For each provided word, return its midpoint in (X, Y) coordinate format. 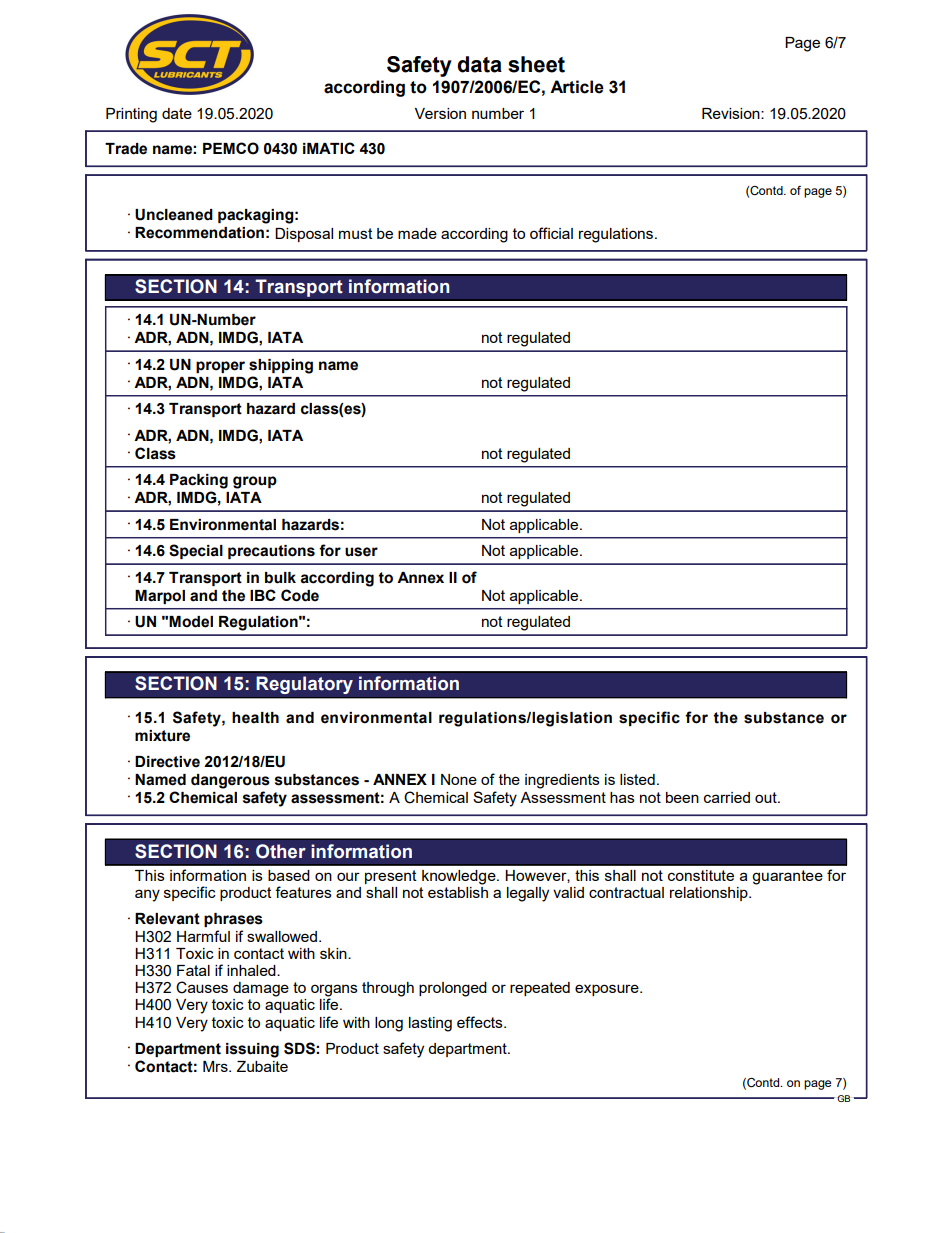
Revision (732, 113)
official (551, 233)
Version (440, 113)
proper (220, 367)
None (459, 779)
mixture (162, 736)
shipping (281, 366)
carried (727, 797)
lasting (430, 1024)
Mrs (216, 1066)
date (177, 113)
